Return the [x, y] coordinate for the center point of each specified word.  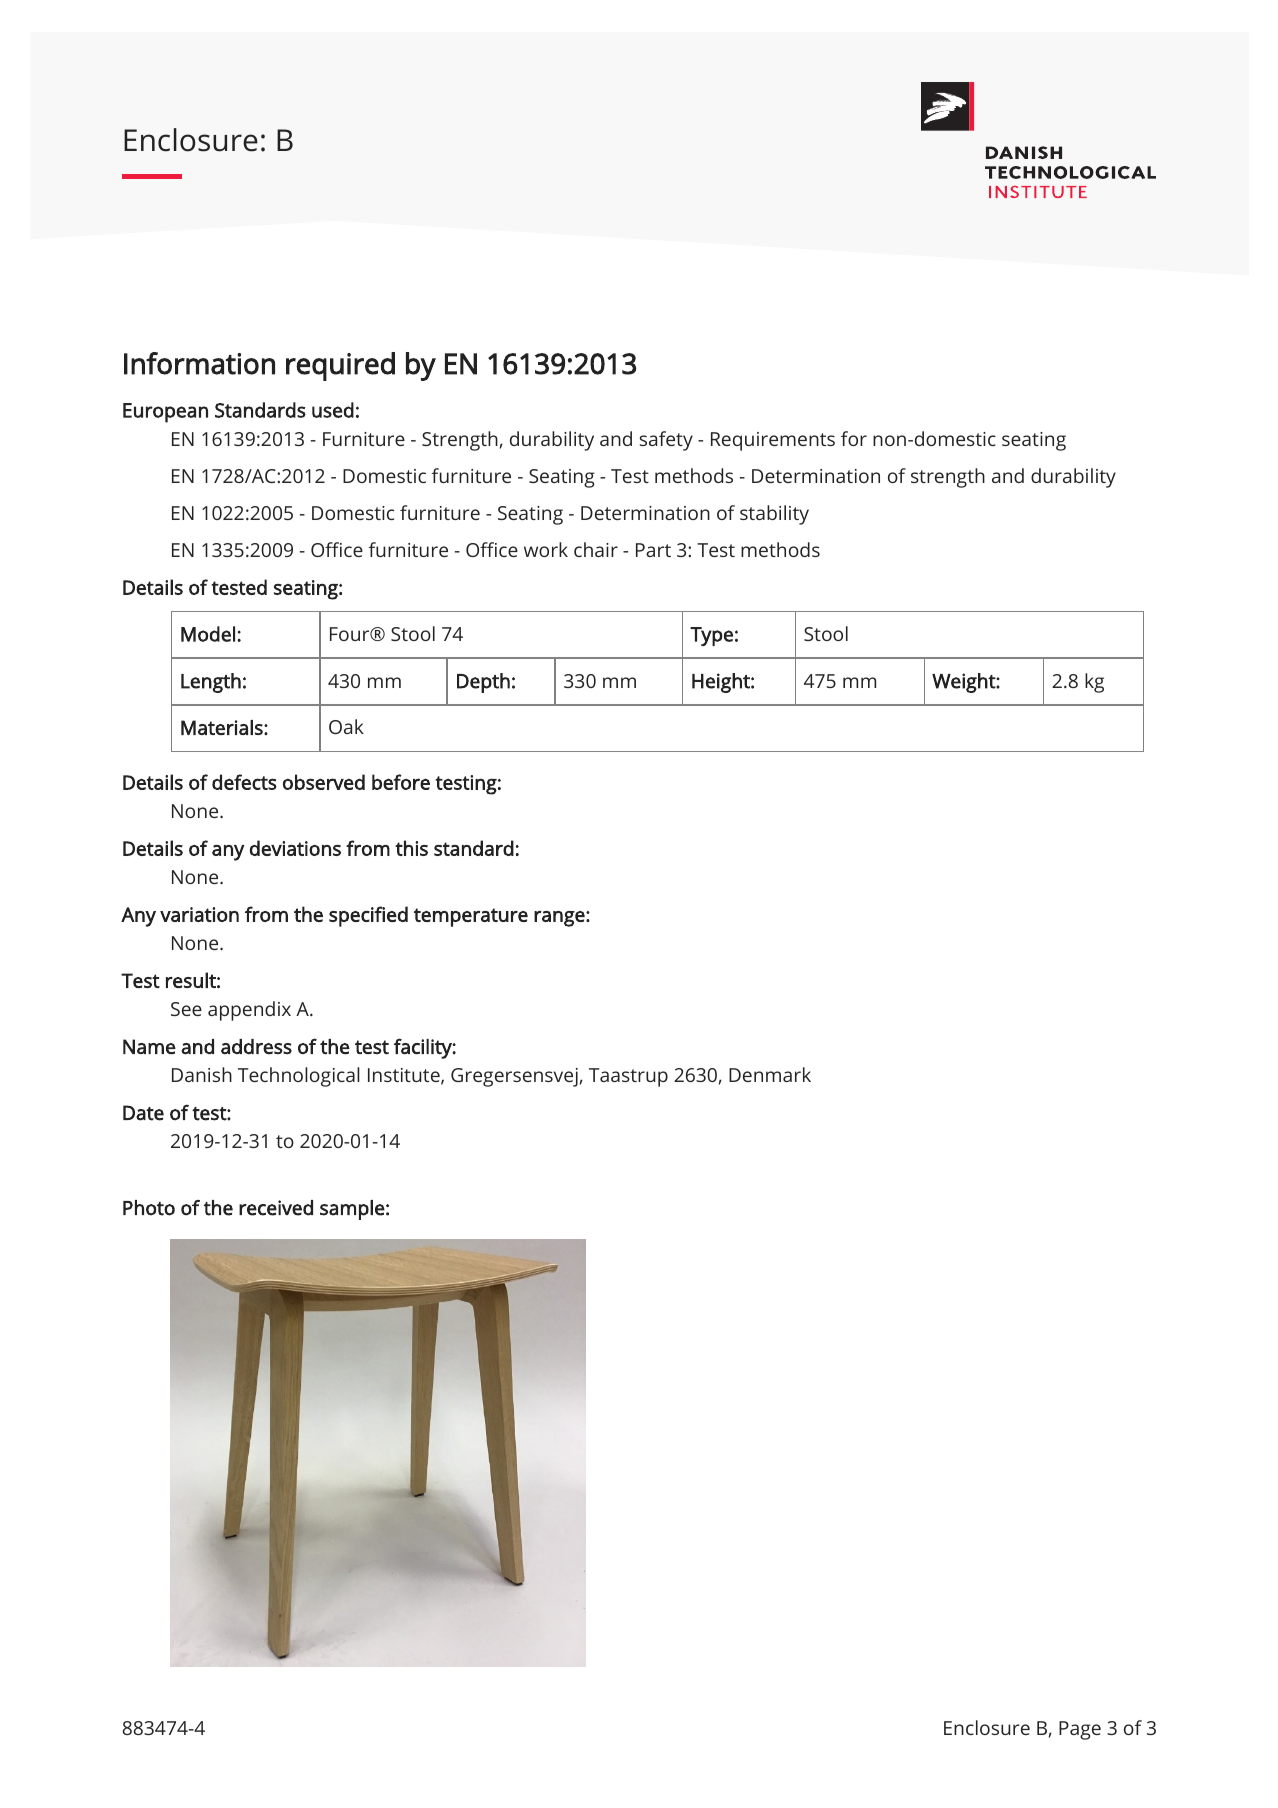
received [276, 1208]
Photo [149, 1208]
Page [1080, 1730]
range [559, 919]
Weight [964, 683]
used [333, 410]
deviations [295, 848]
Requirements [773, 441]
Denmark [770, 1074]
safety [666, 441]
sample [352, 1210]
